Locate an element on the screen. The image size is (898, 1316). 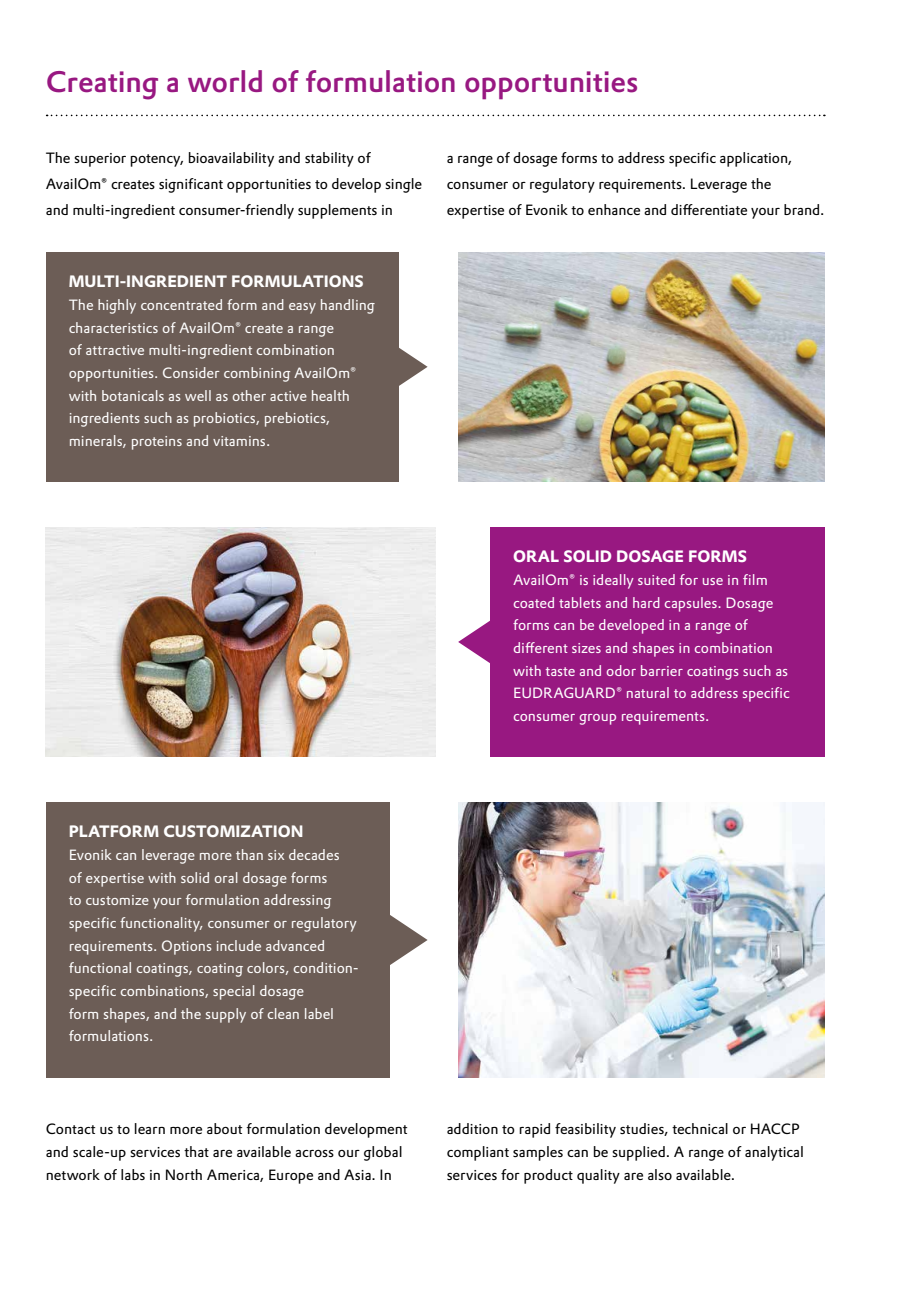
technical is located at coordinates (700, 1128).
